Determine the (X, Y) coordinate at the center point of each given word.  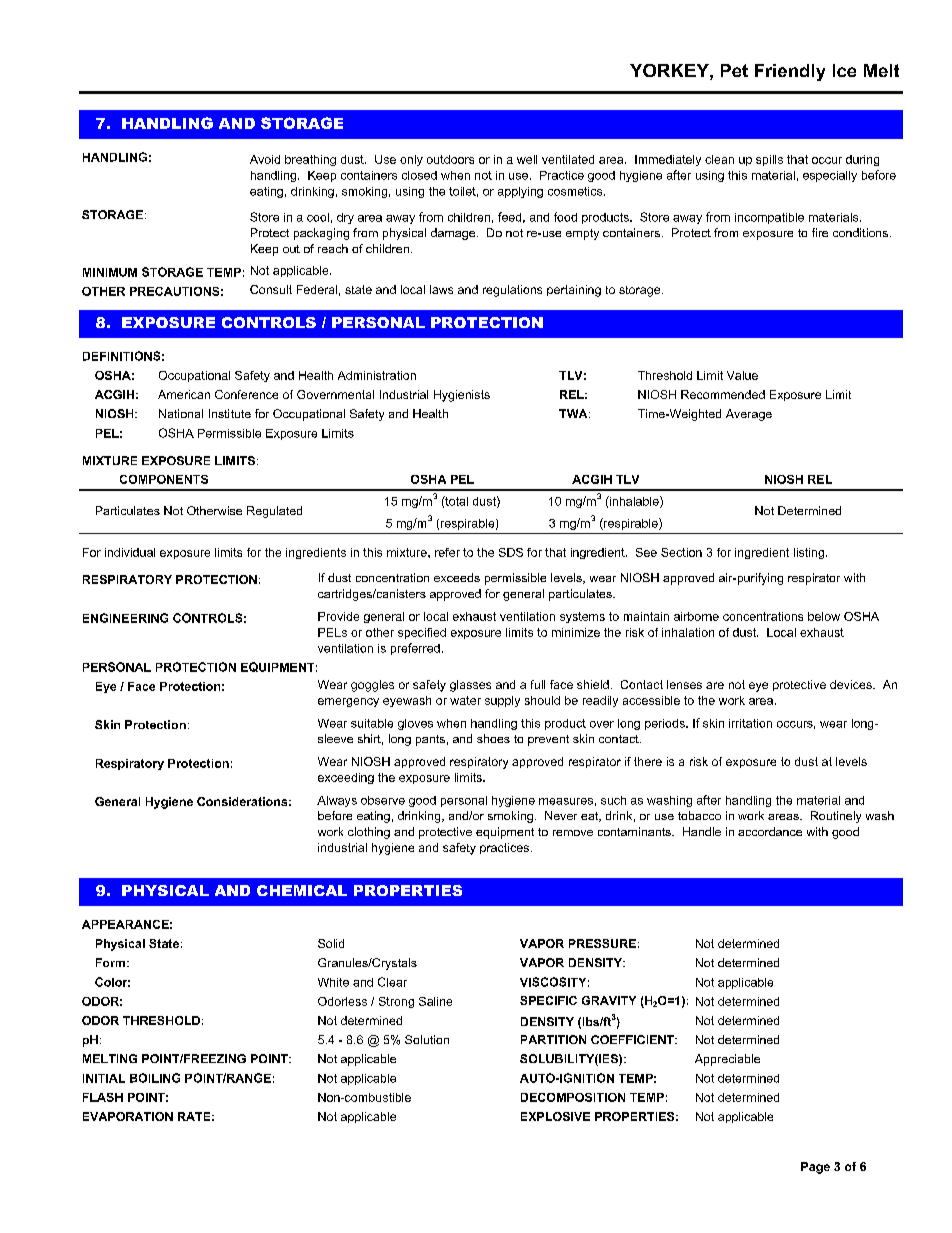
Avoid (265, 159)
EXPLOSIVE (555, 1116)
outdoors (450, 159)
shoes (493, 738)
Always (337, 801)
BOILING (155, 1078)
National (181, 413)
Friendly (790, 72)
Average (749, 415)
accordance (770, 831)
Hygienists (462, 396)
